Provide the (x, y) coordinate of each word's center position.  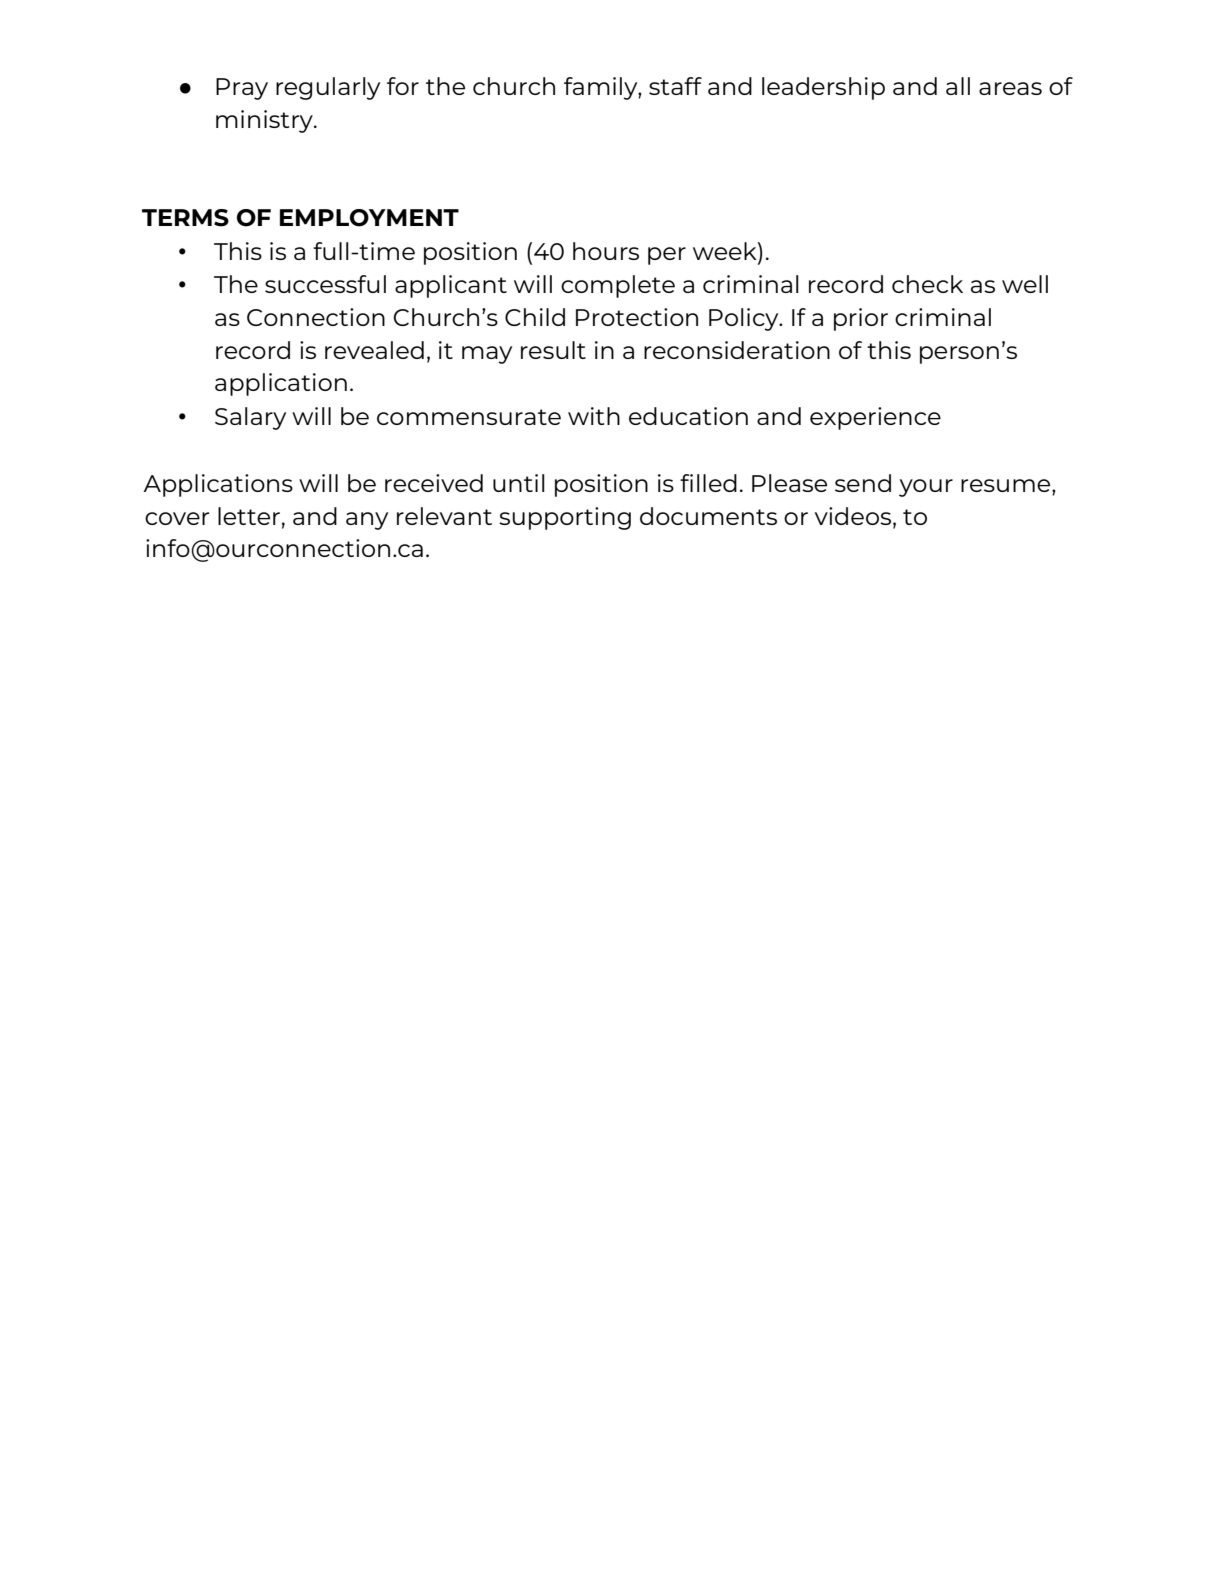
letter (249, 516)
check (927, 284)
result (553, 350)
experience (875, 418)
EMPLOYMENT (369, 218)
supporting (565, 518)
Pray (242, 89)
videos (854, 517)
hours (606, 251)
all (958, 86)
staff (675, 86)
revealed (374, 350)
